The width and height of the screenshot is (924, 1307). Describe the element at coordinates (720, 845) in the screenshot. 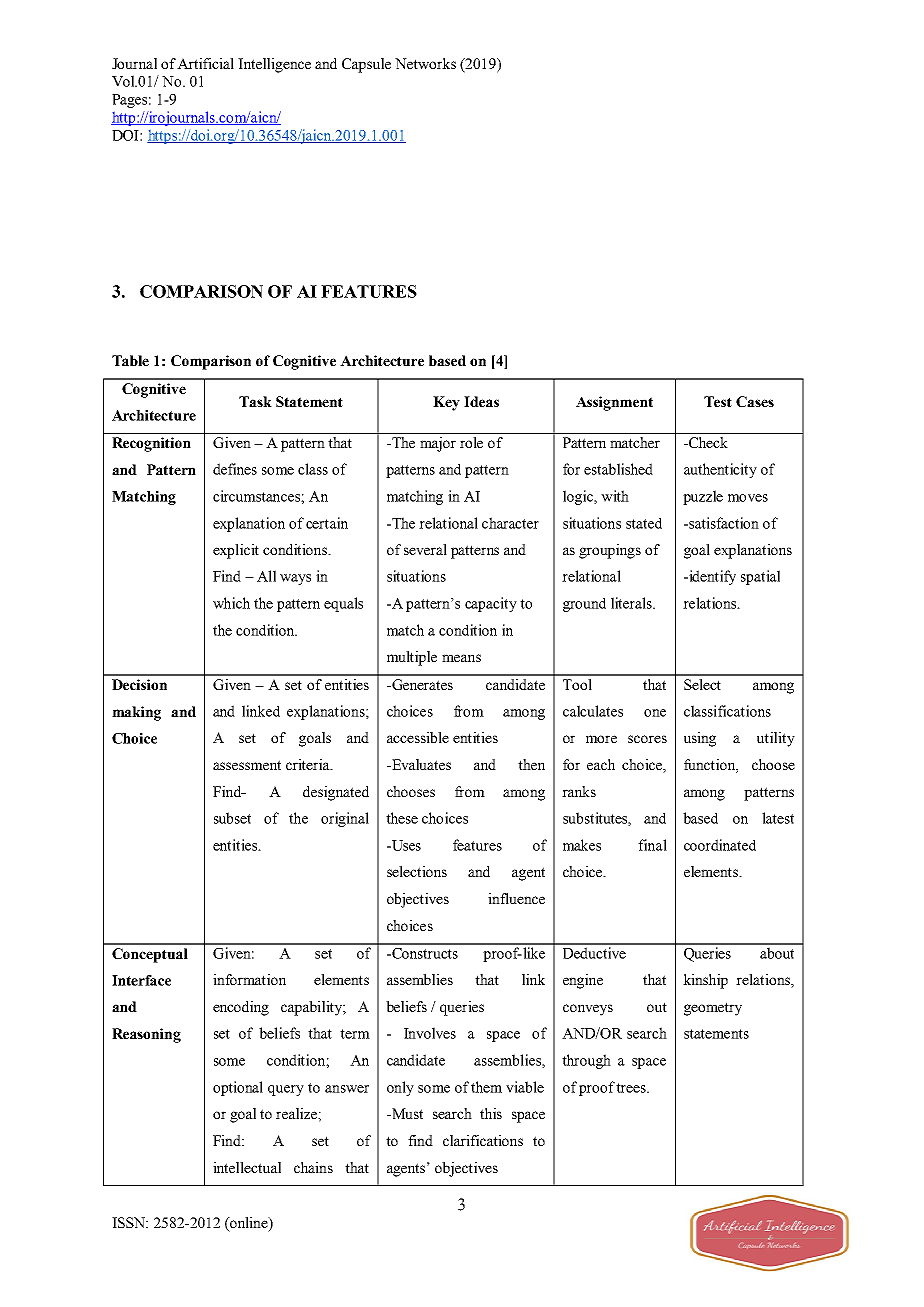

I see `coordinated` at that location.
